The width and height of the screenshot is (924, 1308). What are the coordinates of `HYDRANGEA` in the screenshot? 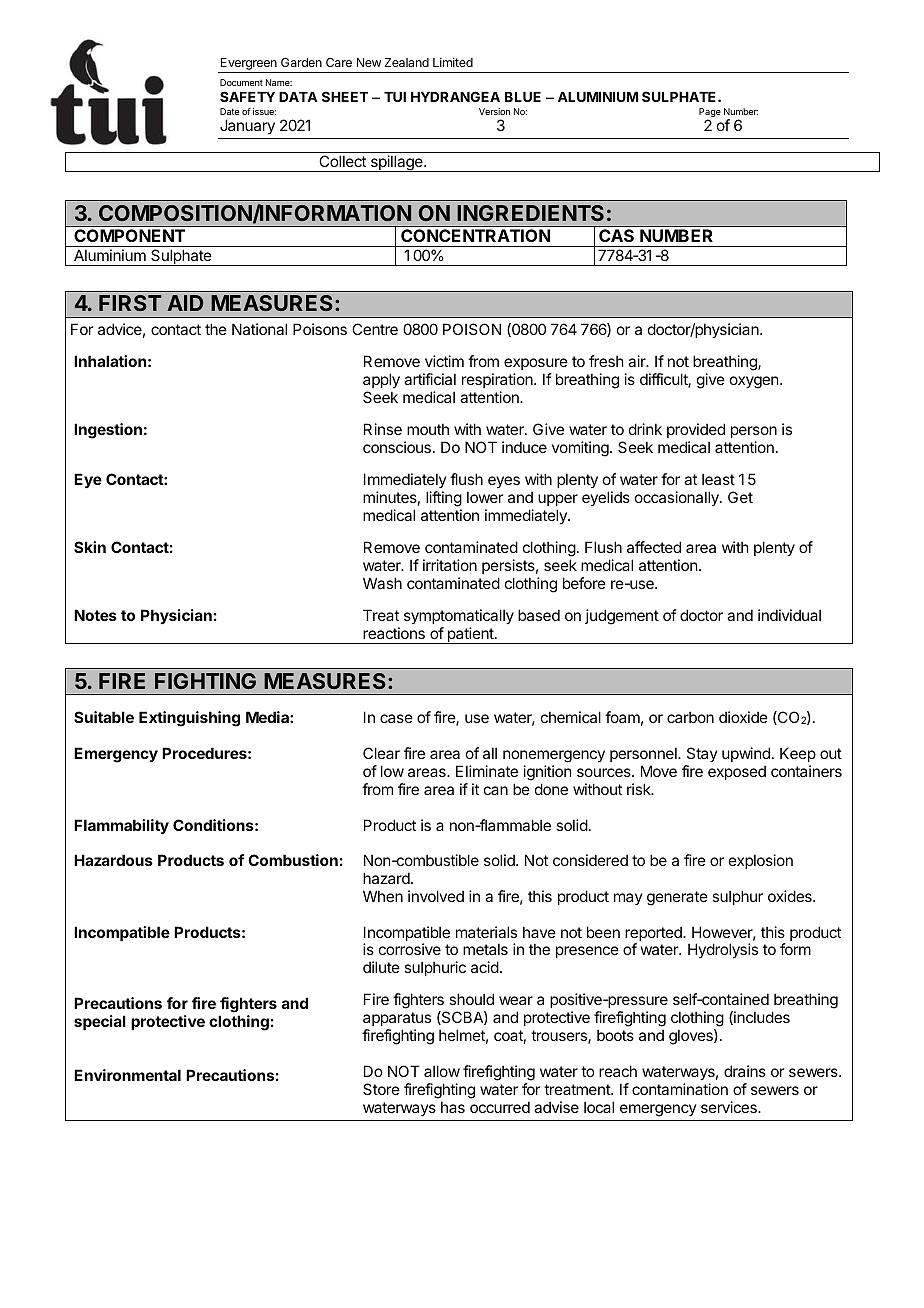 It's located at (455, 96).
